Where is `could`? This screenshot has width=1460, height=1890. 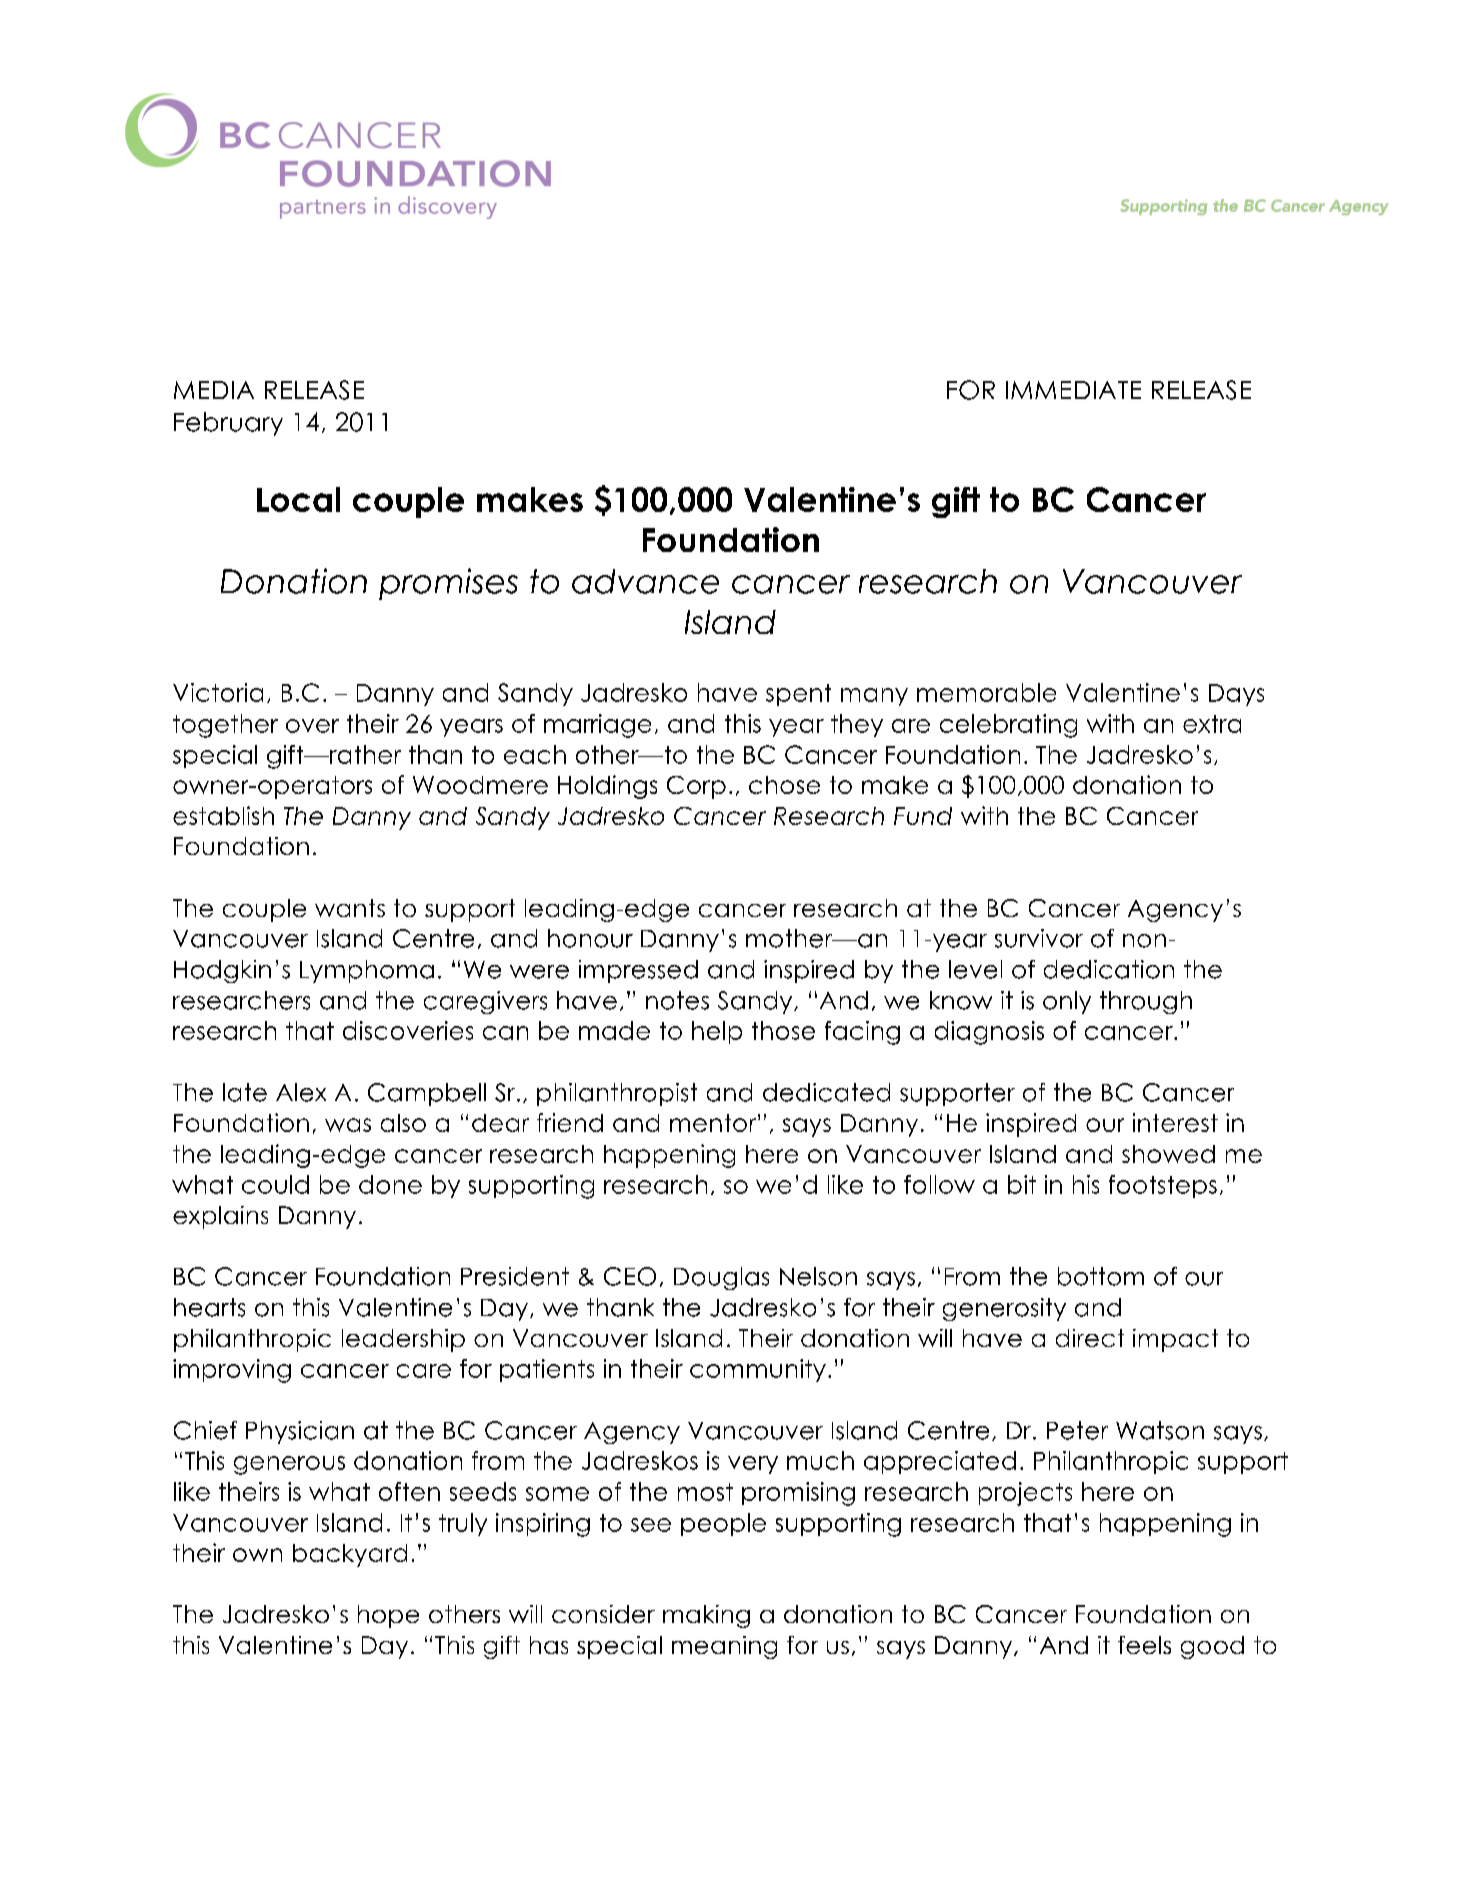 could is located at coordinates (275, 1184).
